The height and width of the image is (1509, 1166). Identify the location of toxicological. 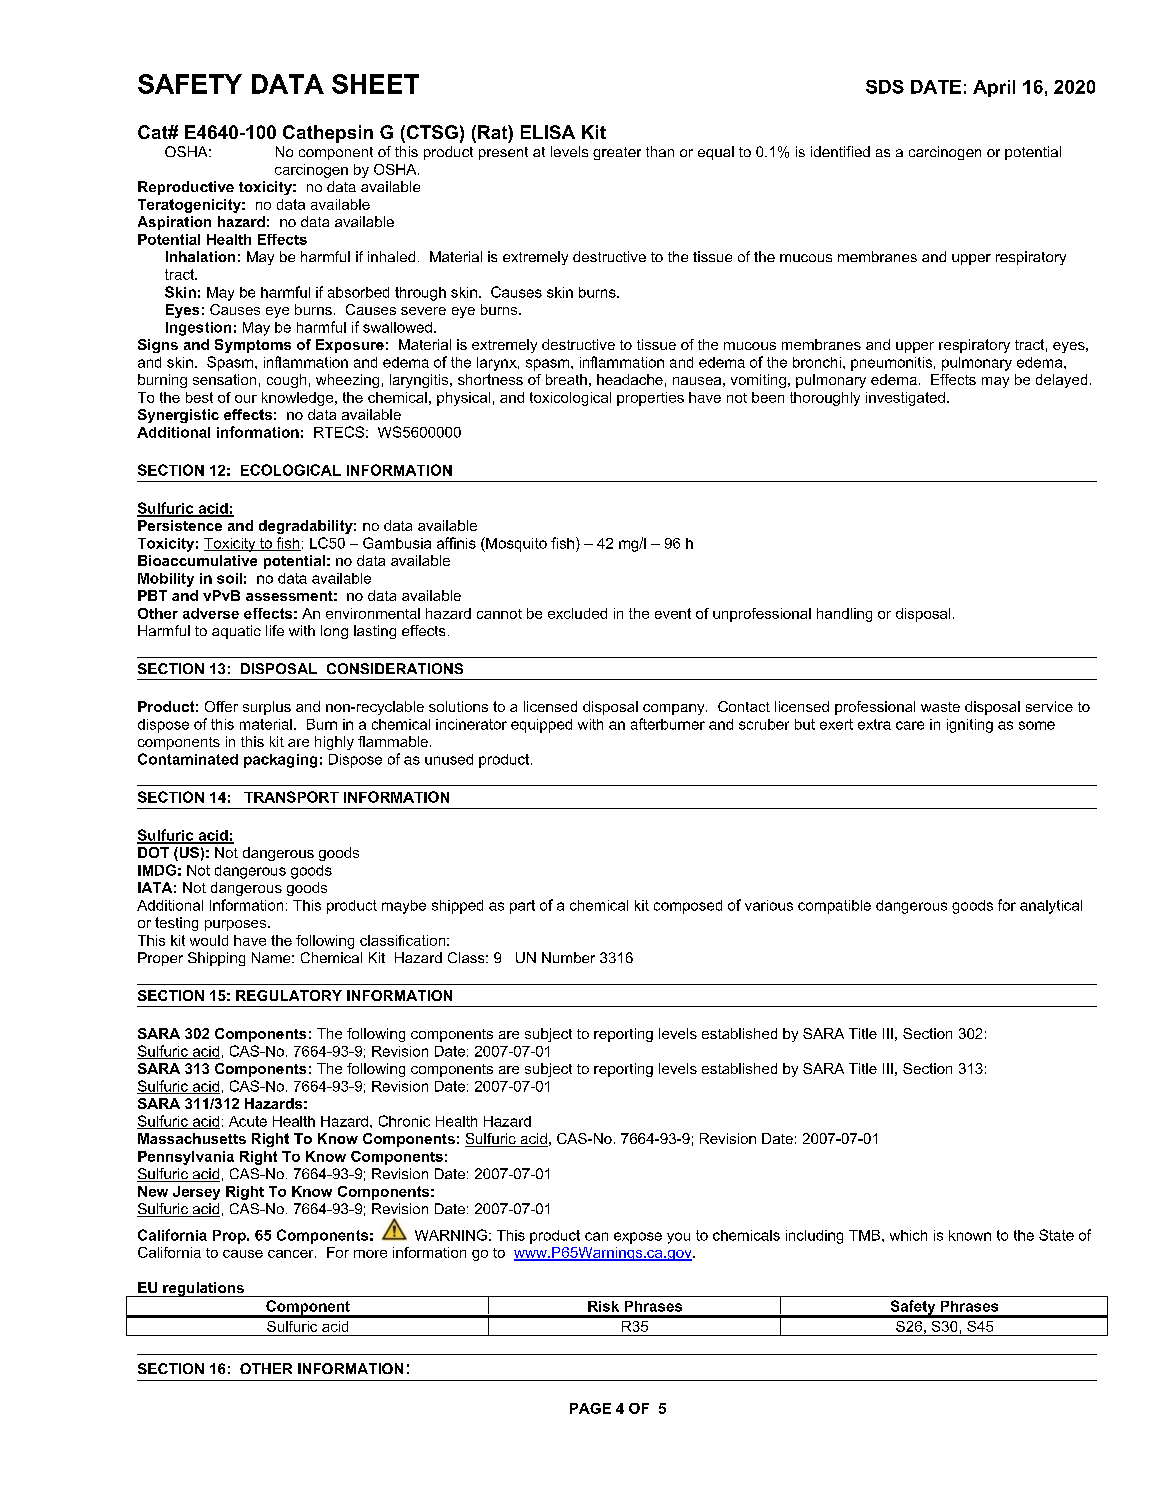
(570, 399).
